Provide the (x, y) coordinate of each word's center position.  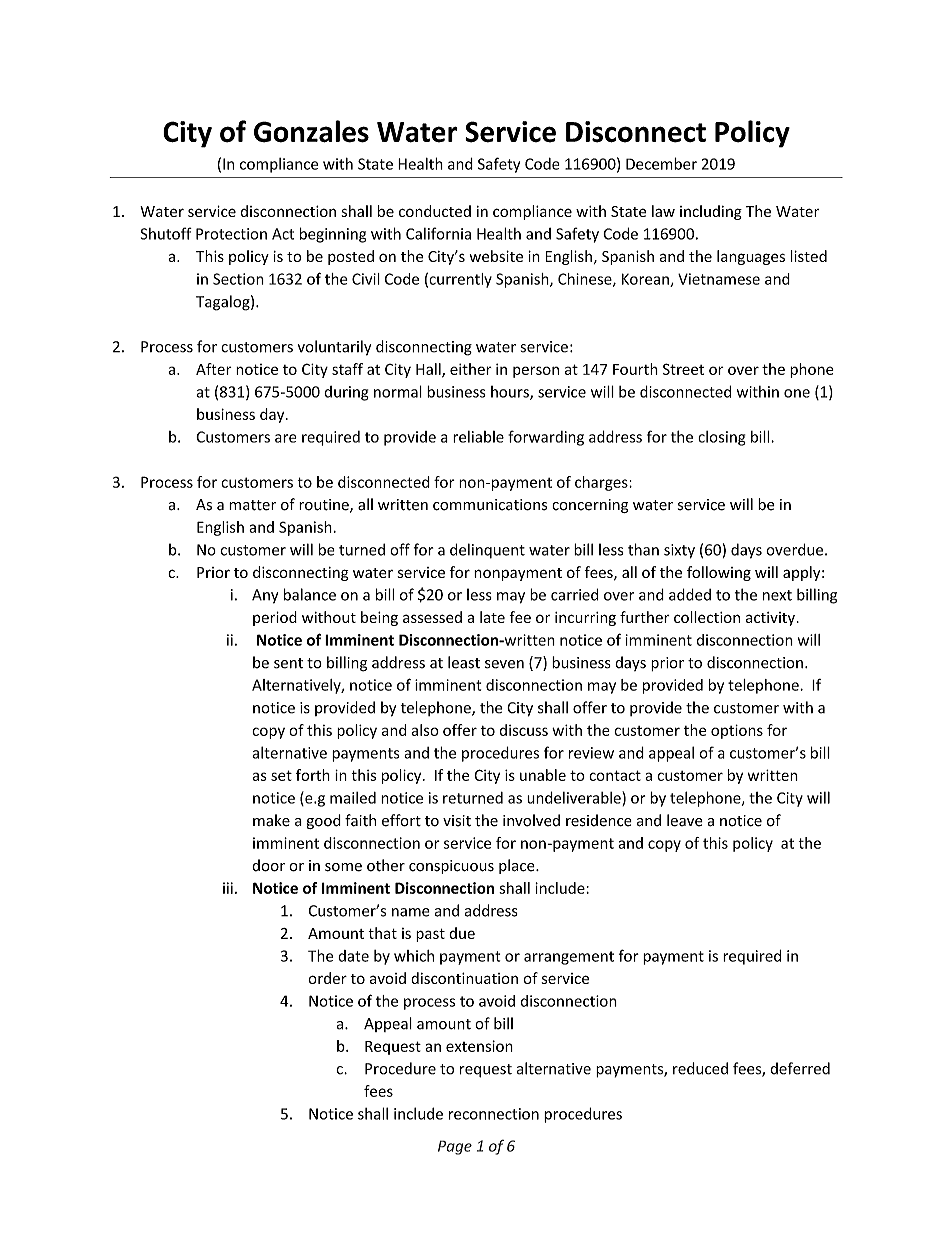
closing (722, 438)
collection (707, 617)
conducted (435, 211)
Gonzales (311, 131)
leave (685, 820)
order (327, 978)
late (492, 617)
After (214, 369)
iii (228, 888)
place (518, 866)
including (711, 212)
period (275, 618)
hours (511, 393)
